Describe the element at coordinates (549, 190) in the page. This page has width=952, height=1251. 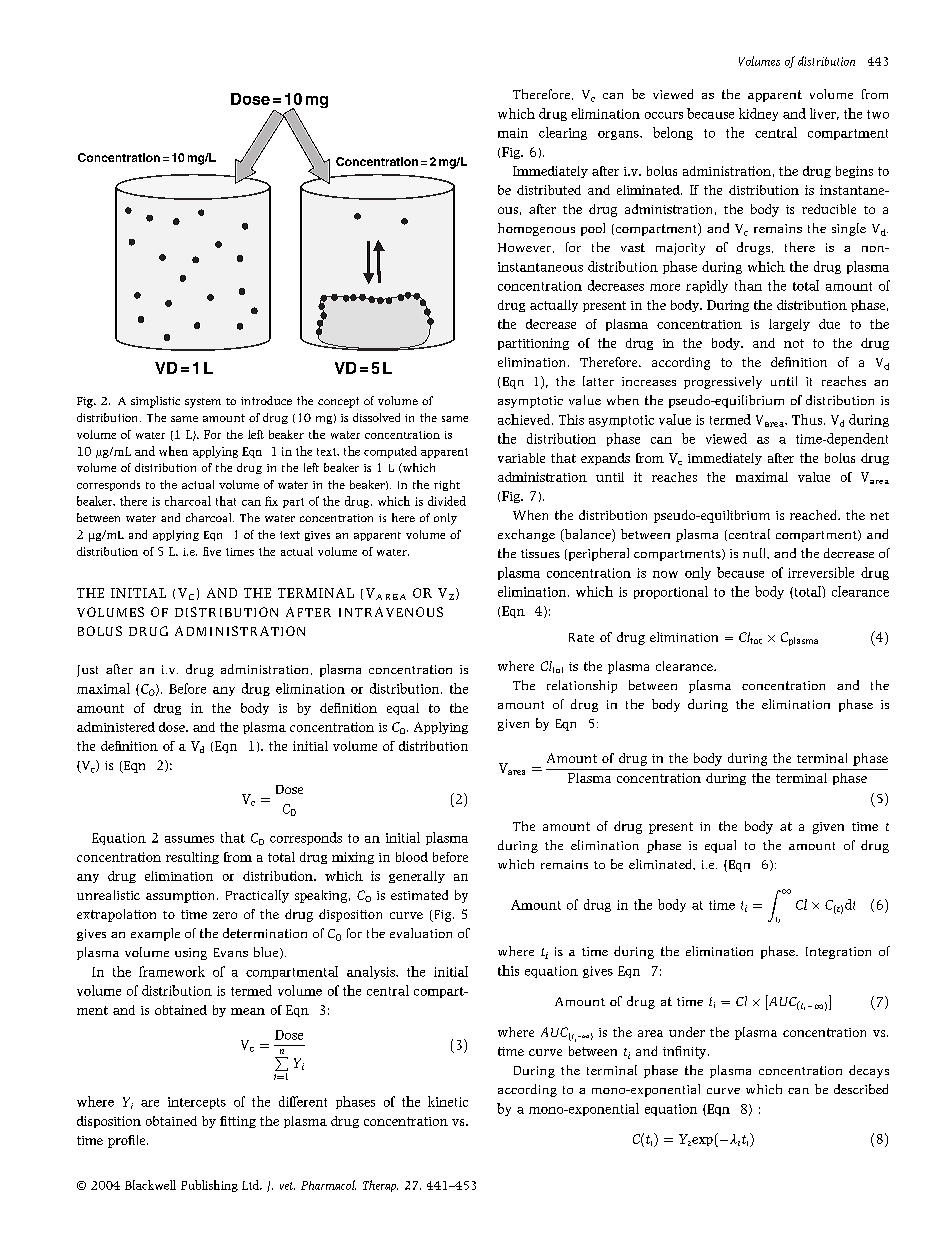
I see `distributed` at that location.
